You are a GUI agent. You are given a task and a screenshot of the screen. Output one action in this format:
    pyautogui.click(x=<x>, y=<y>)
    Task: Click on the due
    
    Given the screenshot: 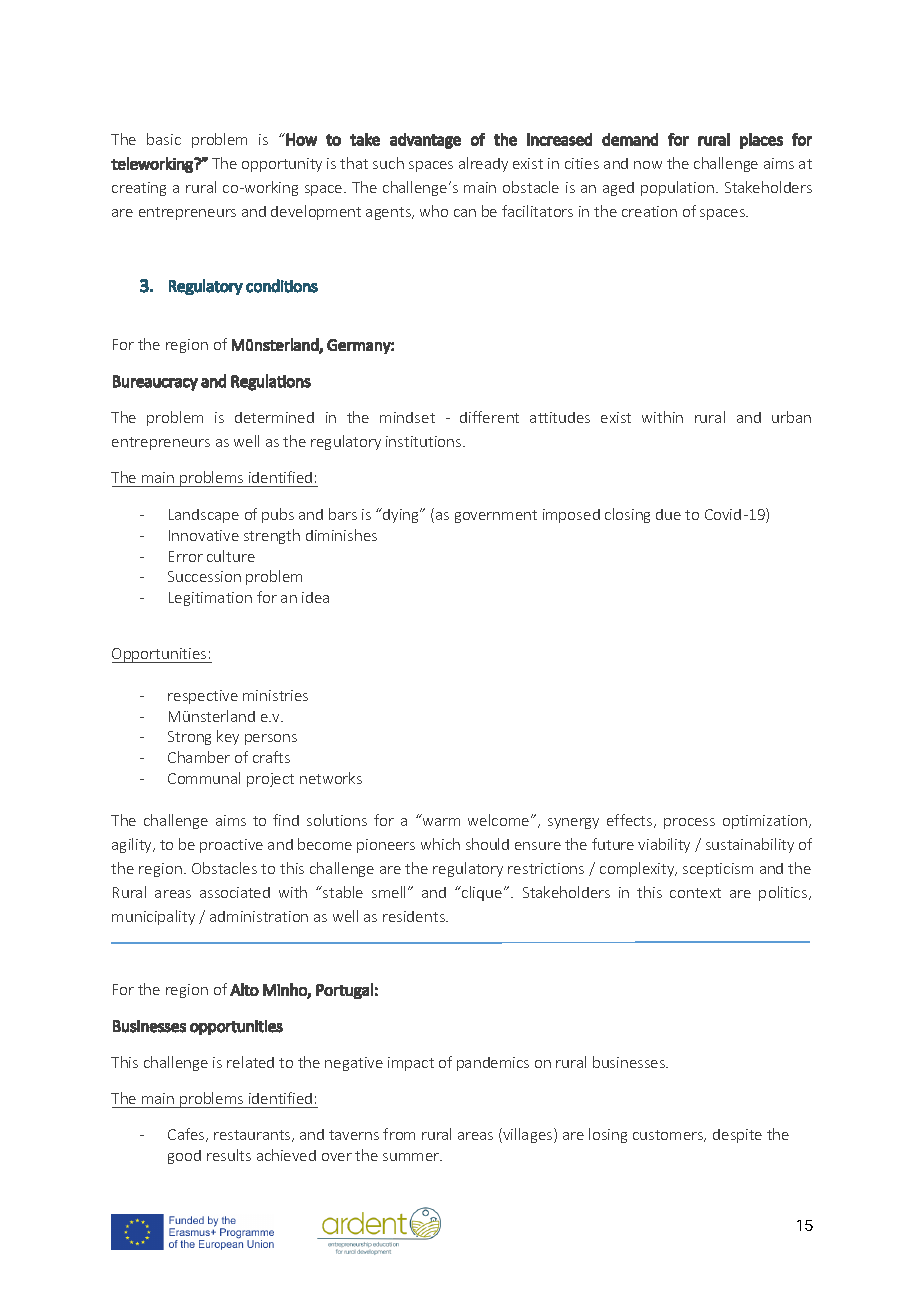 What is the action you would take?
    pyautogui.click(x=668, y=514)
